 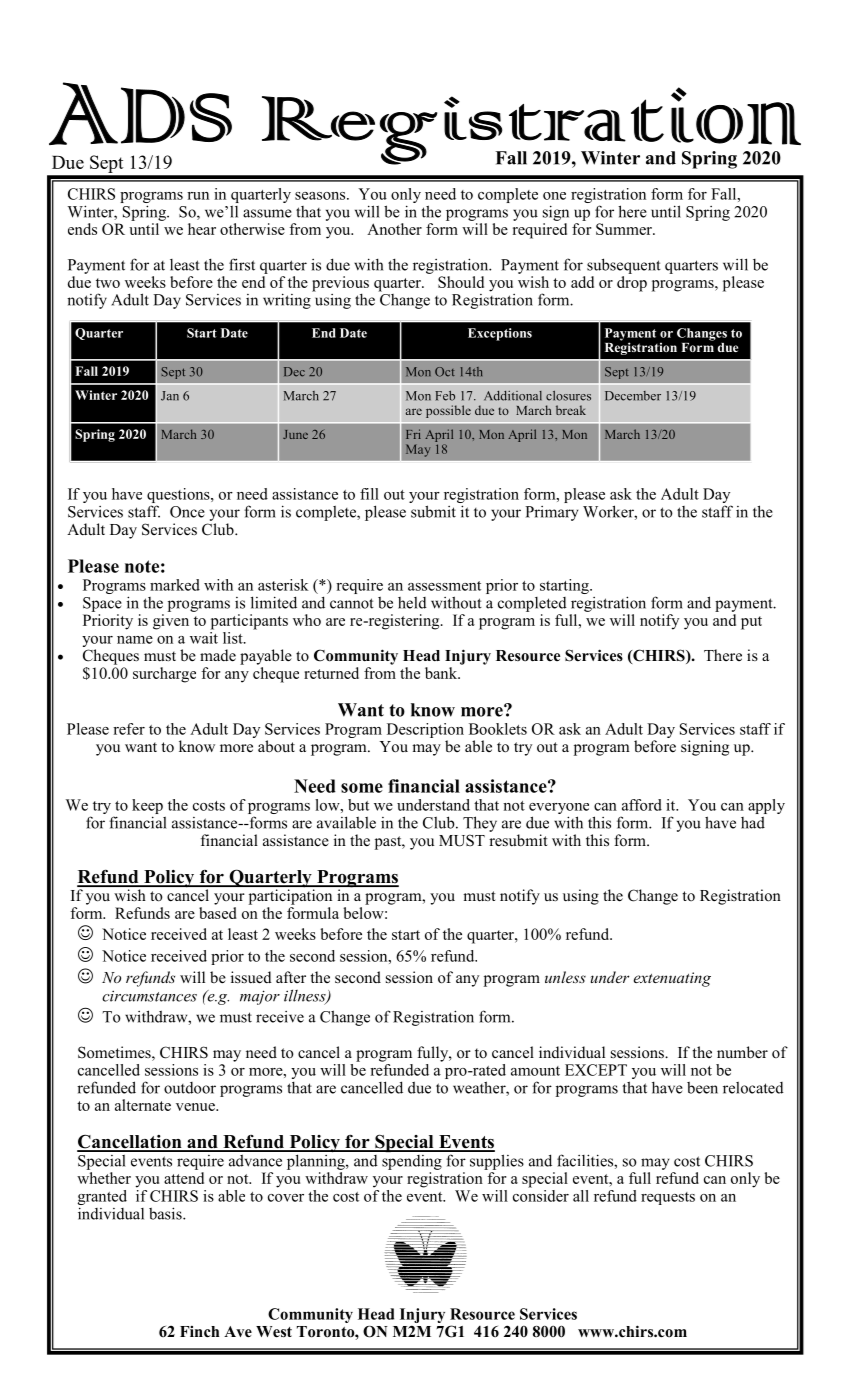 What do you see at coordinates (751, 623) in the screenshot?
I see `put` at bounding box center [751, 623].
